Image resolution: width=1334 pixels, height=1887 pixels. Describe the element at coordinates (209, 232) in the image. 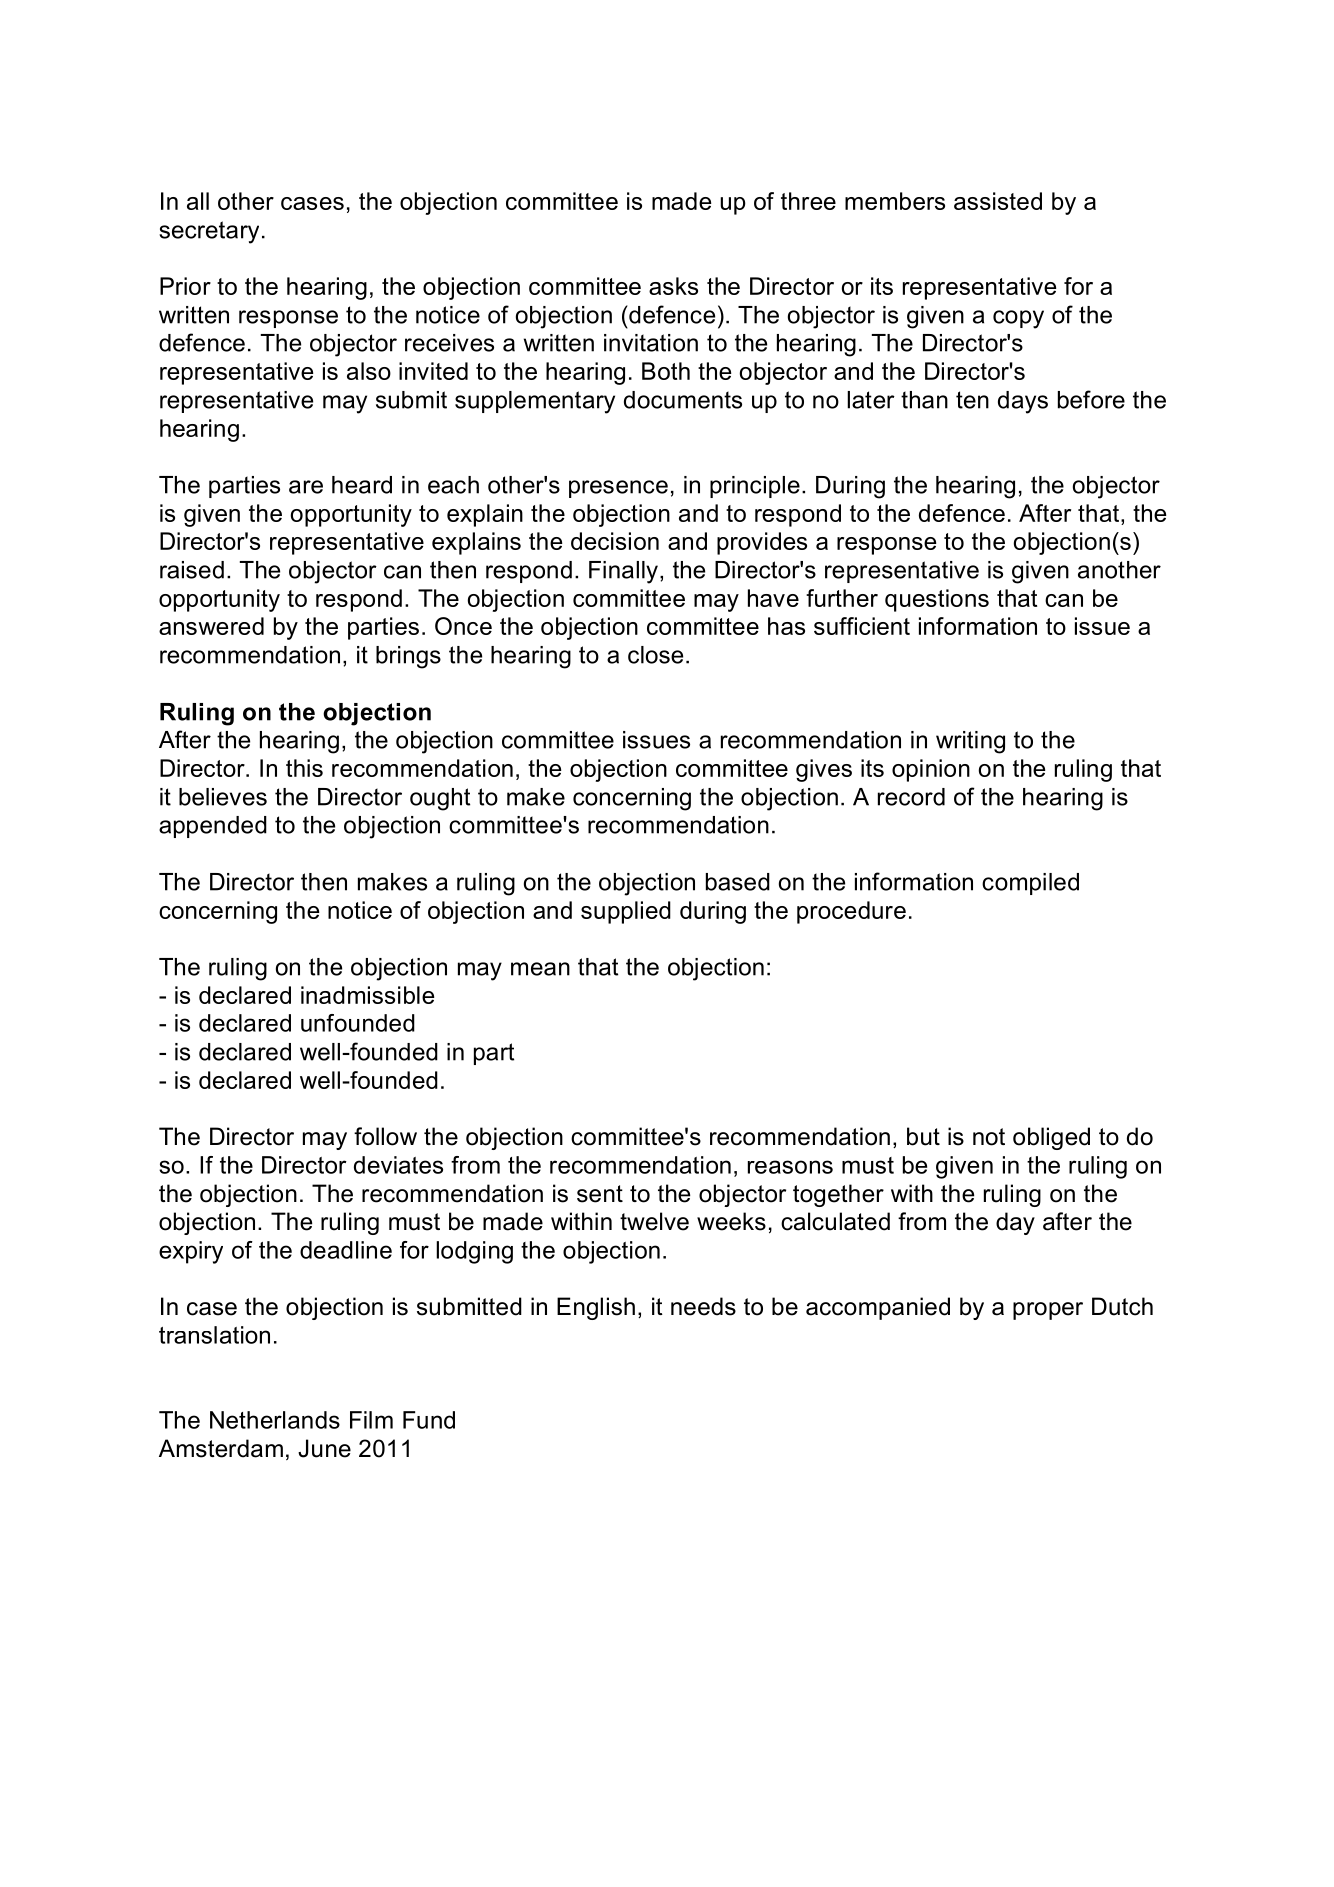

I see `secretary` at that location.
